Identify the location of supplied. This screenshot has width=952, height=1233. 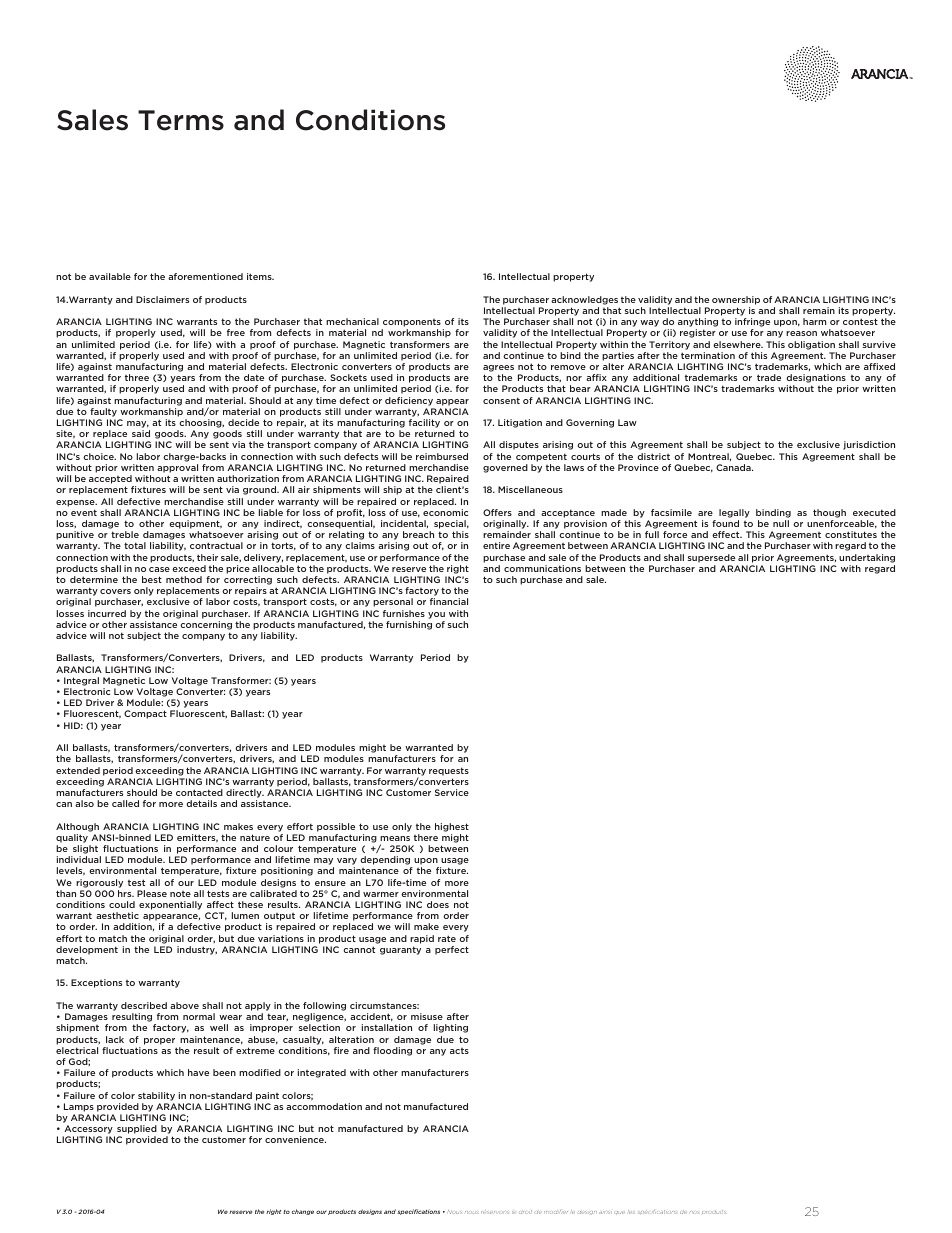
(137, 1131).
